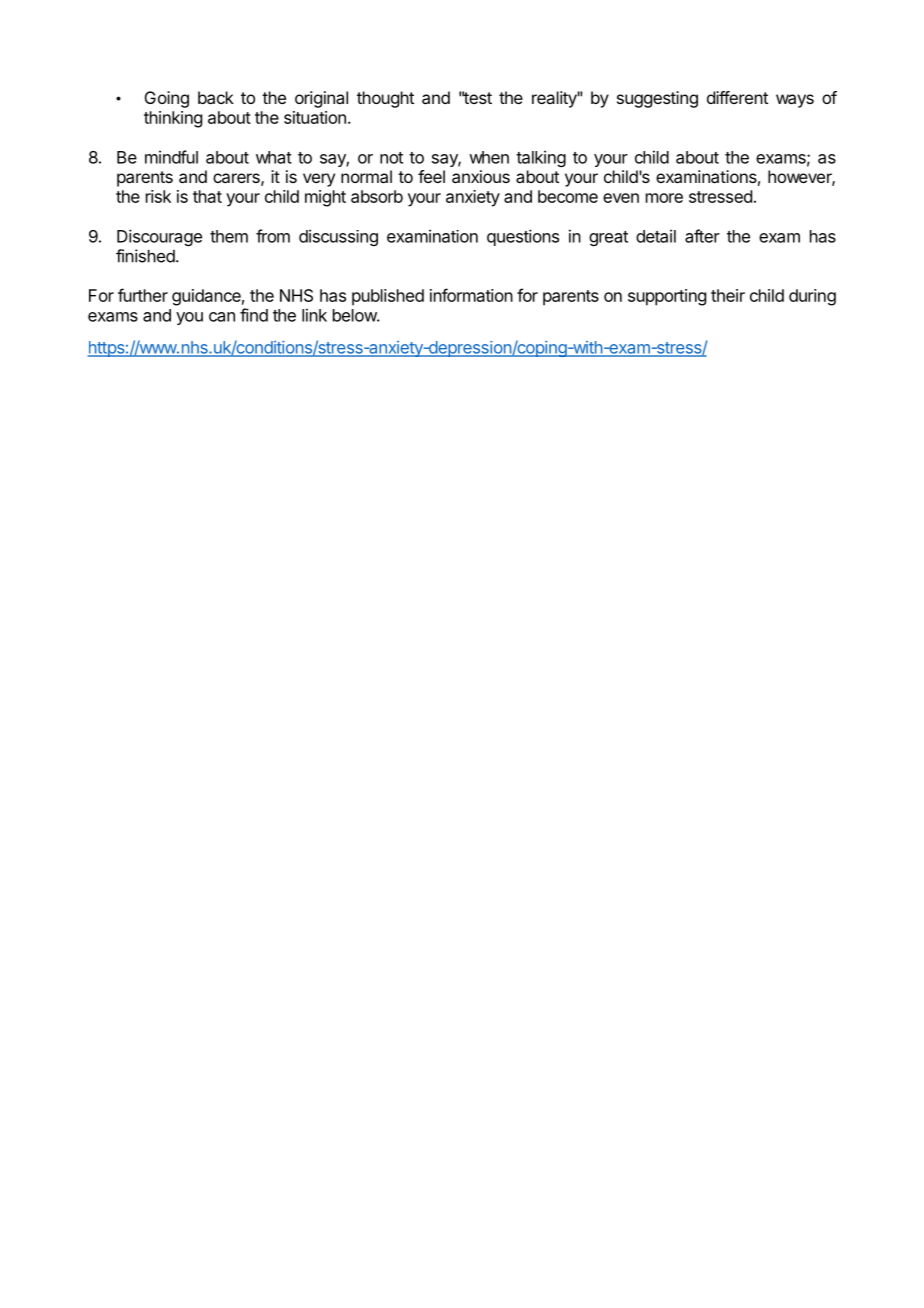  I want to click on more, so click(664, 198).
